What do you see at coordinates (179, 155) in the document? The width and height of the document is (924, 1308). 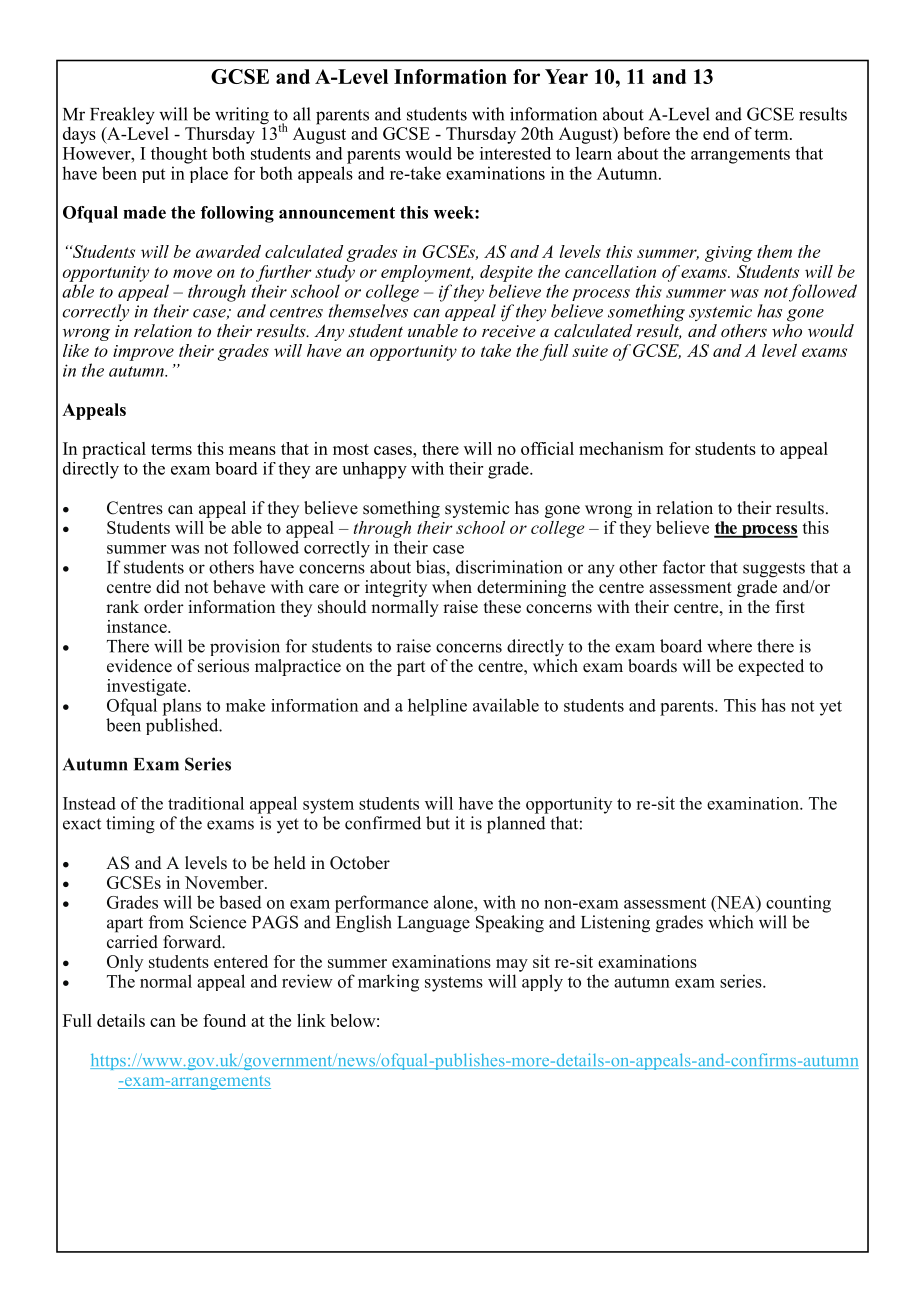 I see `thought` at bounding box center [179, 155].
